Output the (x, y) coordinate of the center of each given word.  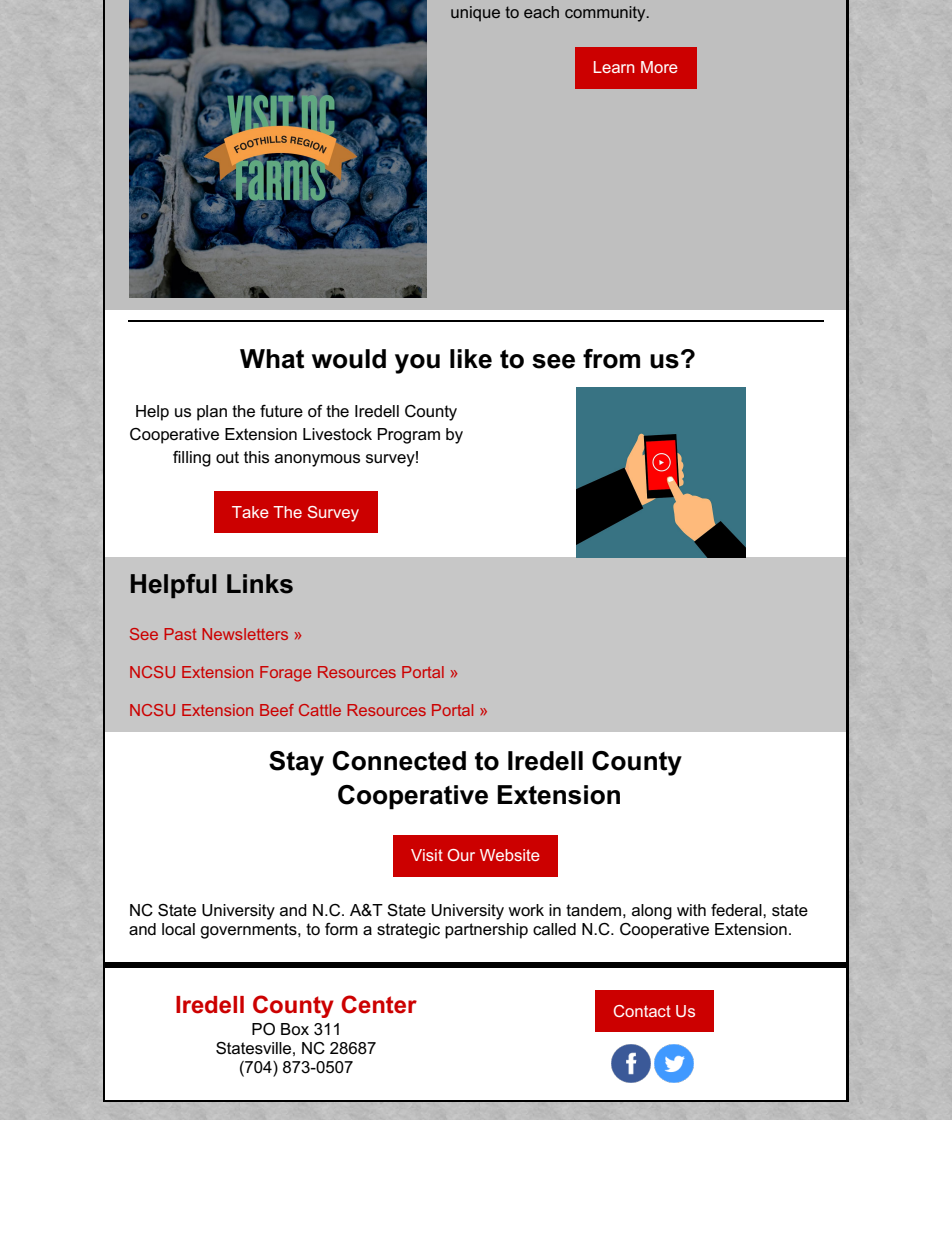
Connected (399, 761)
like (471, 359)
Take (250, 512)
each (541, 12)
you (417, 364)
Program (409, 436)
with (691, 910)
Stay (296, 763)
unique (475, 14)
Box (295, 1029)
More (659, 67)
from (611, 359)
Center (379, 1004)
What (272, 359)
